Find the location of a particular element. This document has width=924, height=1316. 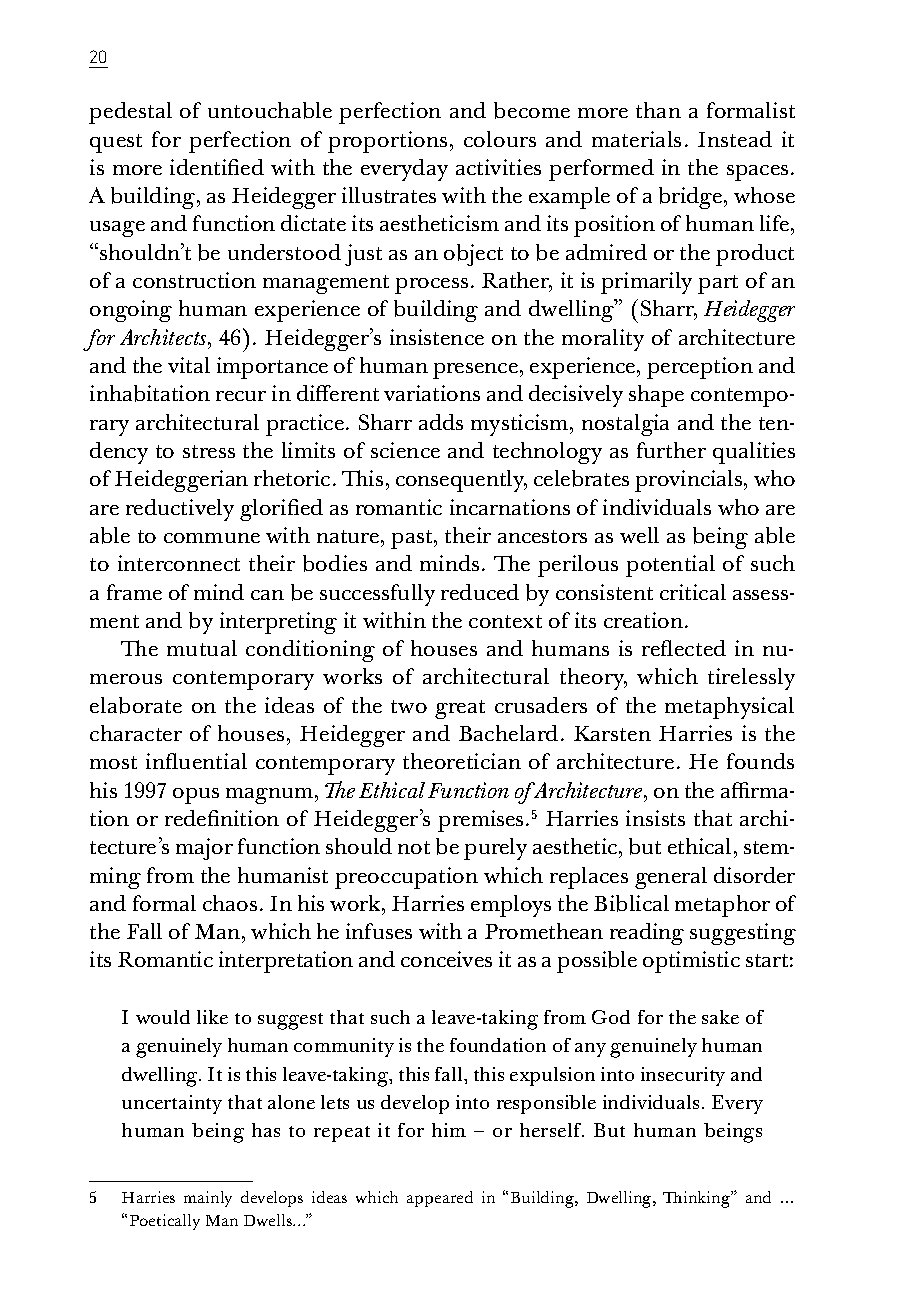

than is located at coordinates (658, 110).
